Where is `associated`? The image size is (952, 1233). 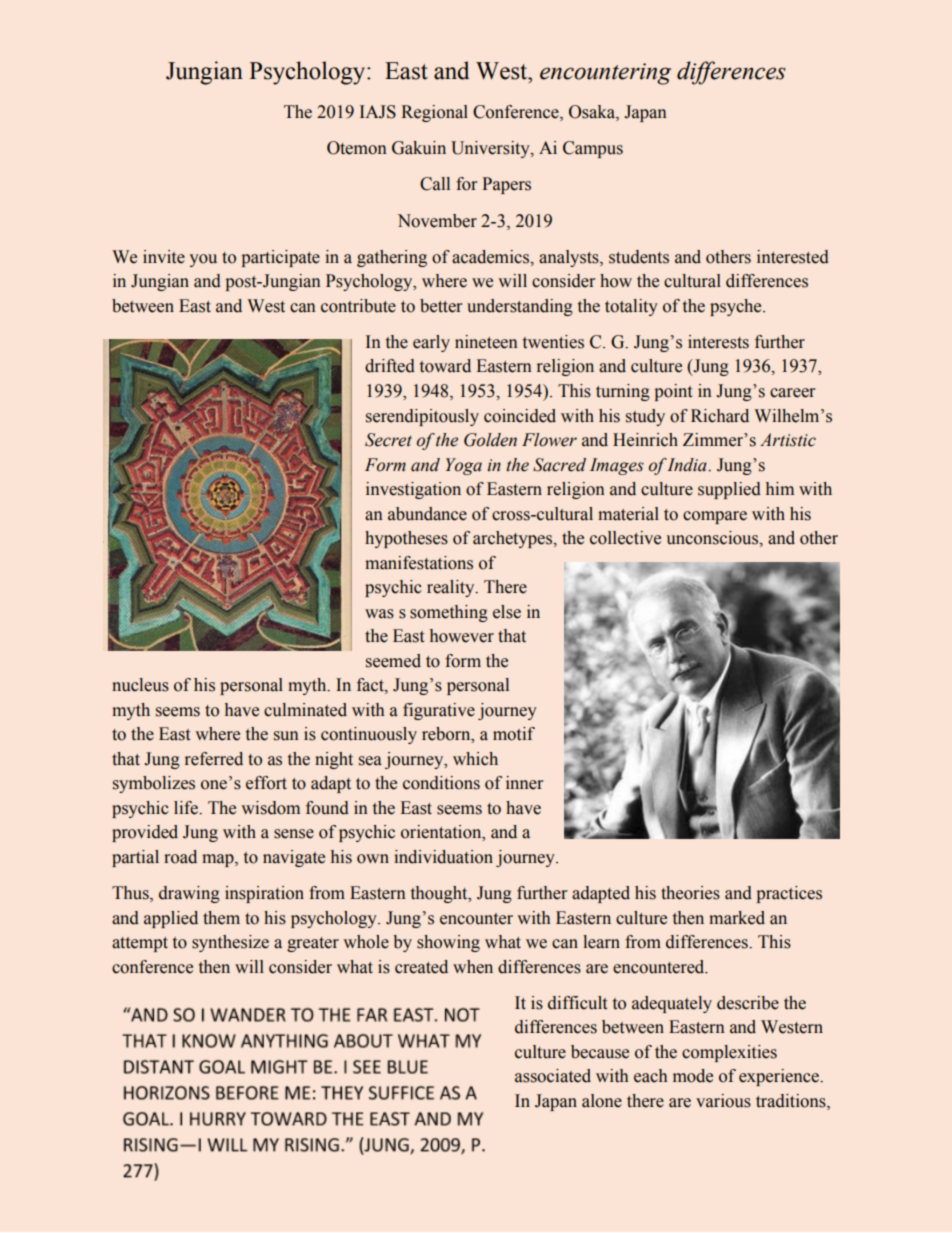
associated is located at coordinates (553, 1076).
